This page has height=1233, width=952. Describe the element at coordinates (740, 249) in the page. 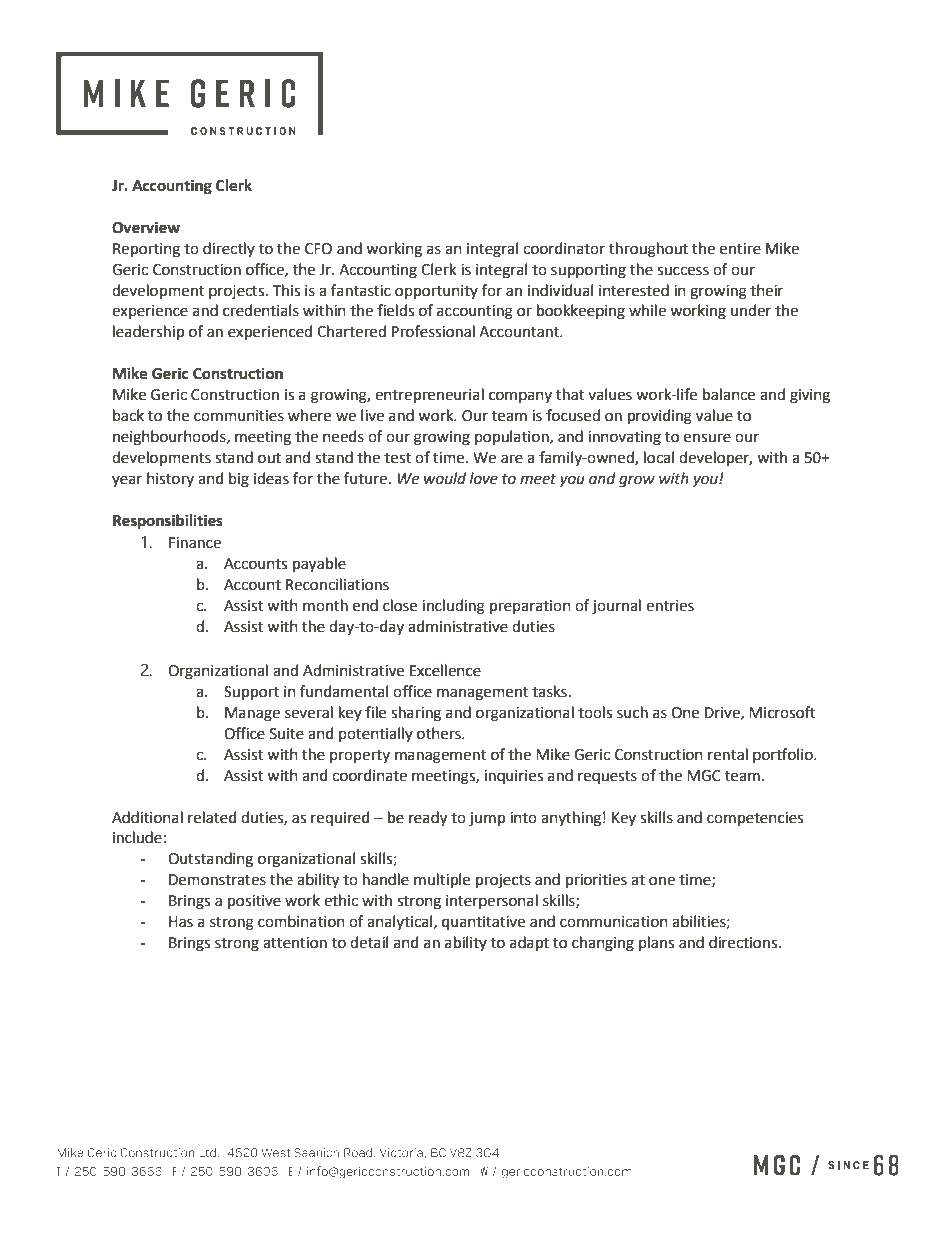

I see `entire` at that location.
